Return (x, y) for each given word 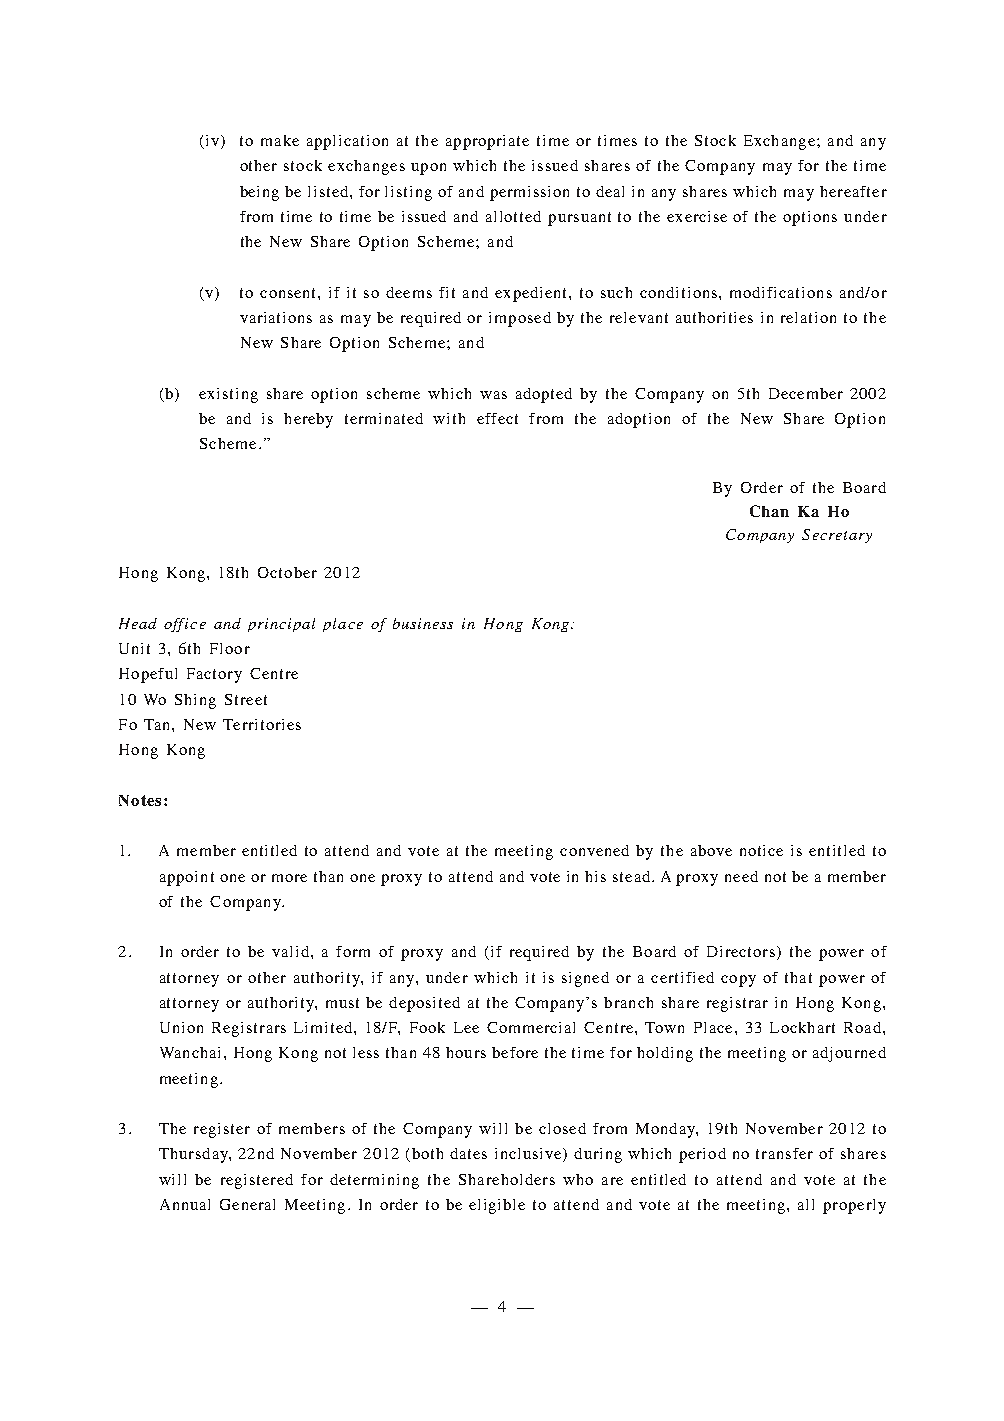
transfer (784, 1153)
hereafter (853, 191)
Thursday (194, 1155)
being (259, 193)
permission (529, 193)
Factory (214, 675)
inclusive (529, 1155)
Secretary (837, 536)
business (423, 623)
